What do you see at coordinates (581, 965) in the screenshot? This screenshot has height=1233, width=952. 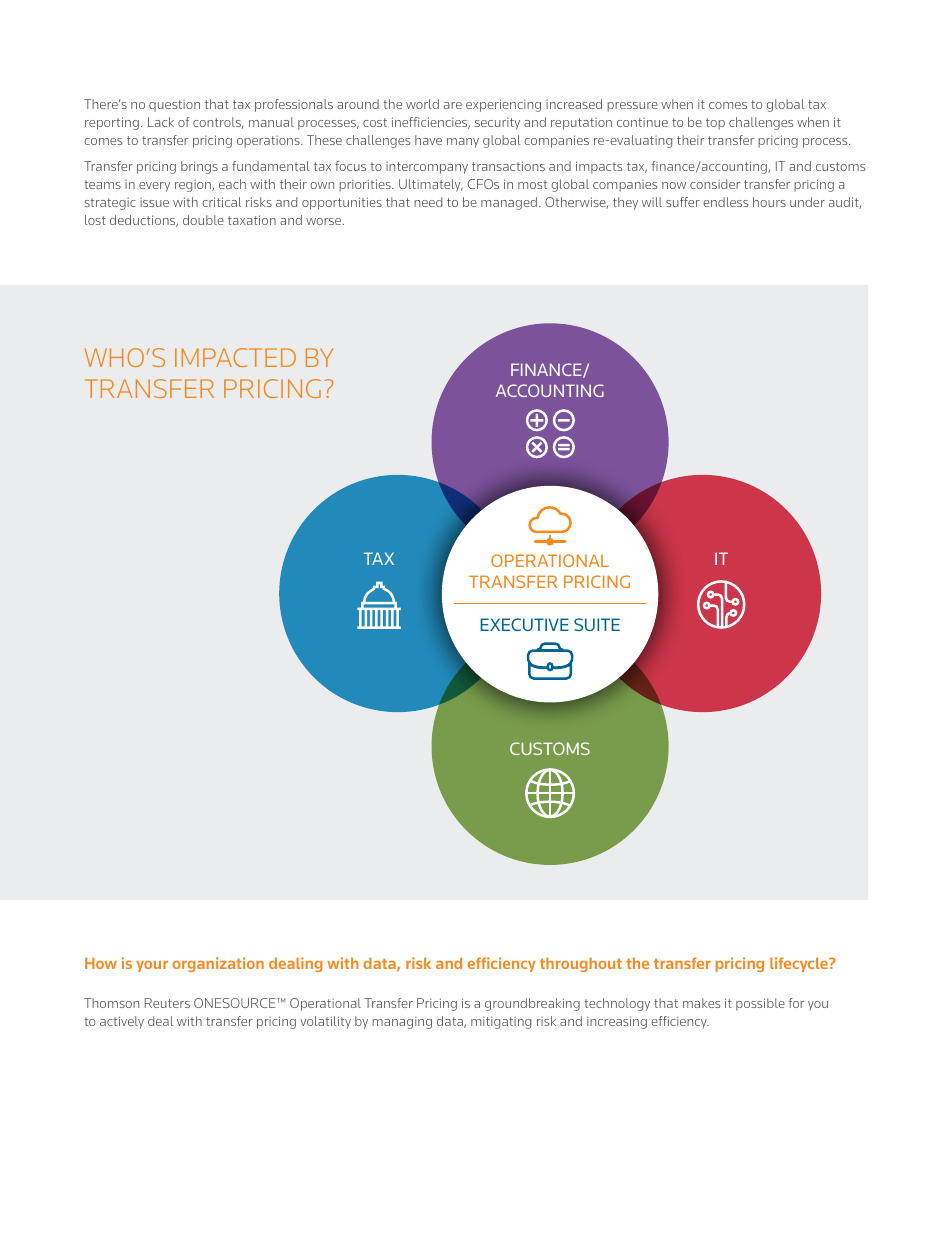 I see `throughout` at bounding box center [581, 965].
